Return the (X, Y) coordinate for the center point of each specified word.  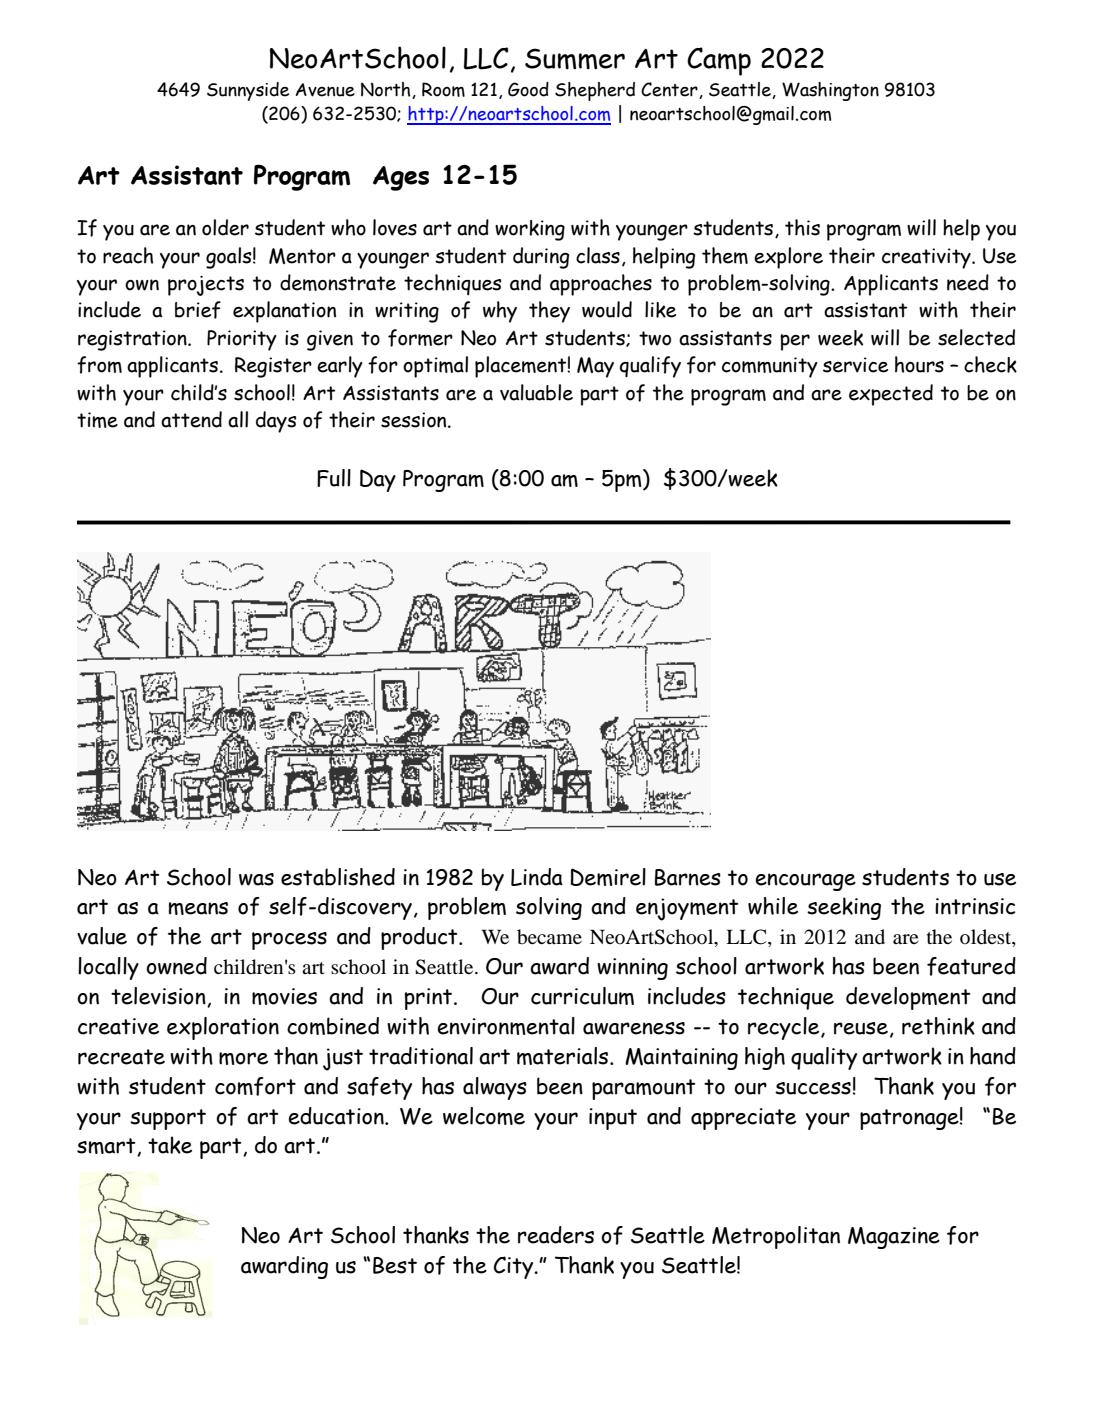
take (170, 1145)
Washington (830, 91)
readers (556, 1235)
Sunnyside (248, 91)
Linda (537, 877)
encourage (805, 882)
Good (528, 89)
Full (334, 478)
